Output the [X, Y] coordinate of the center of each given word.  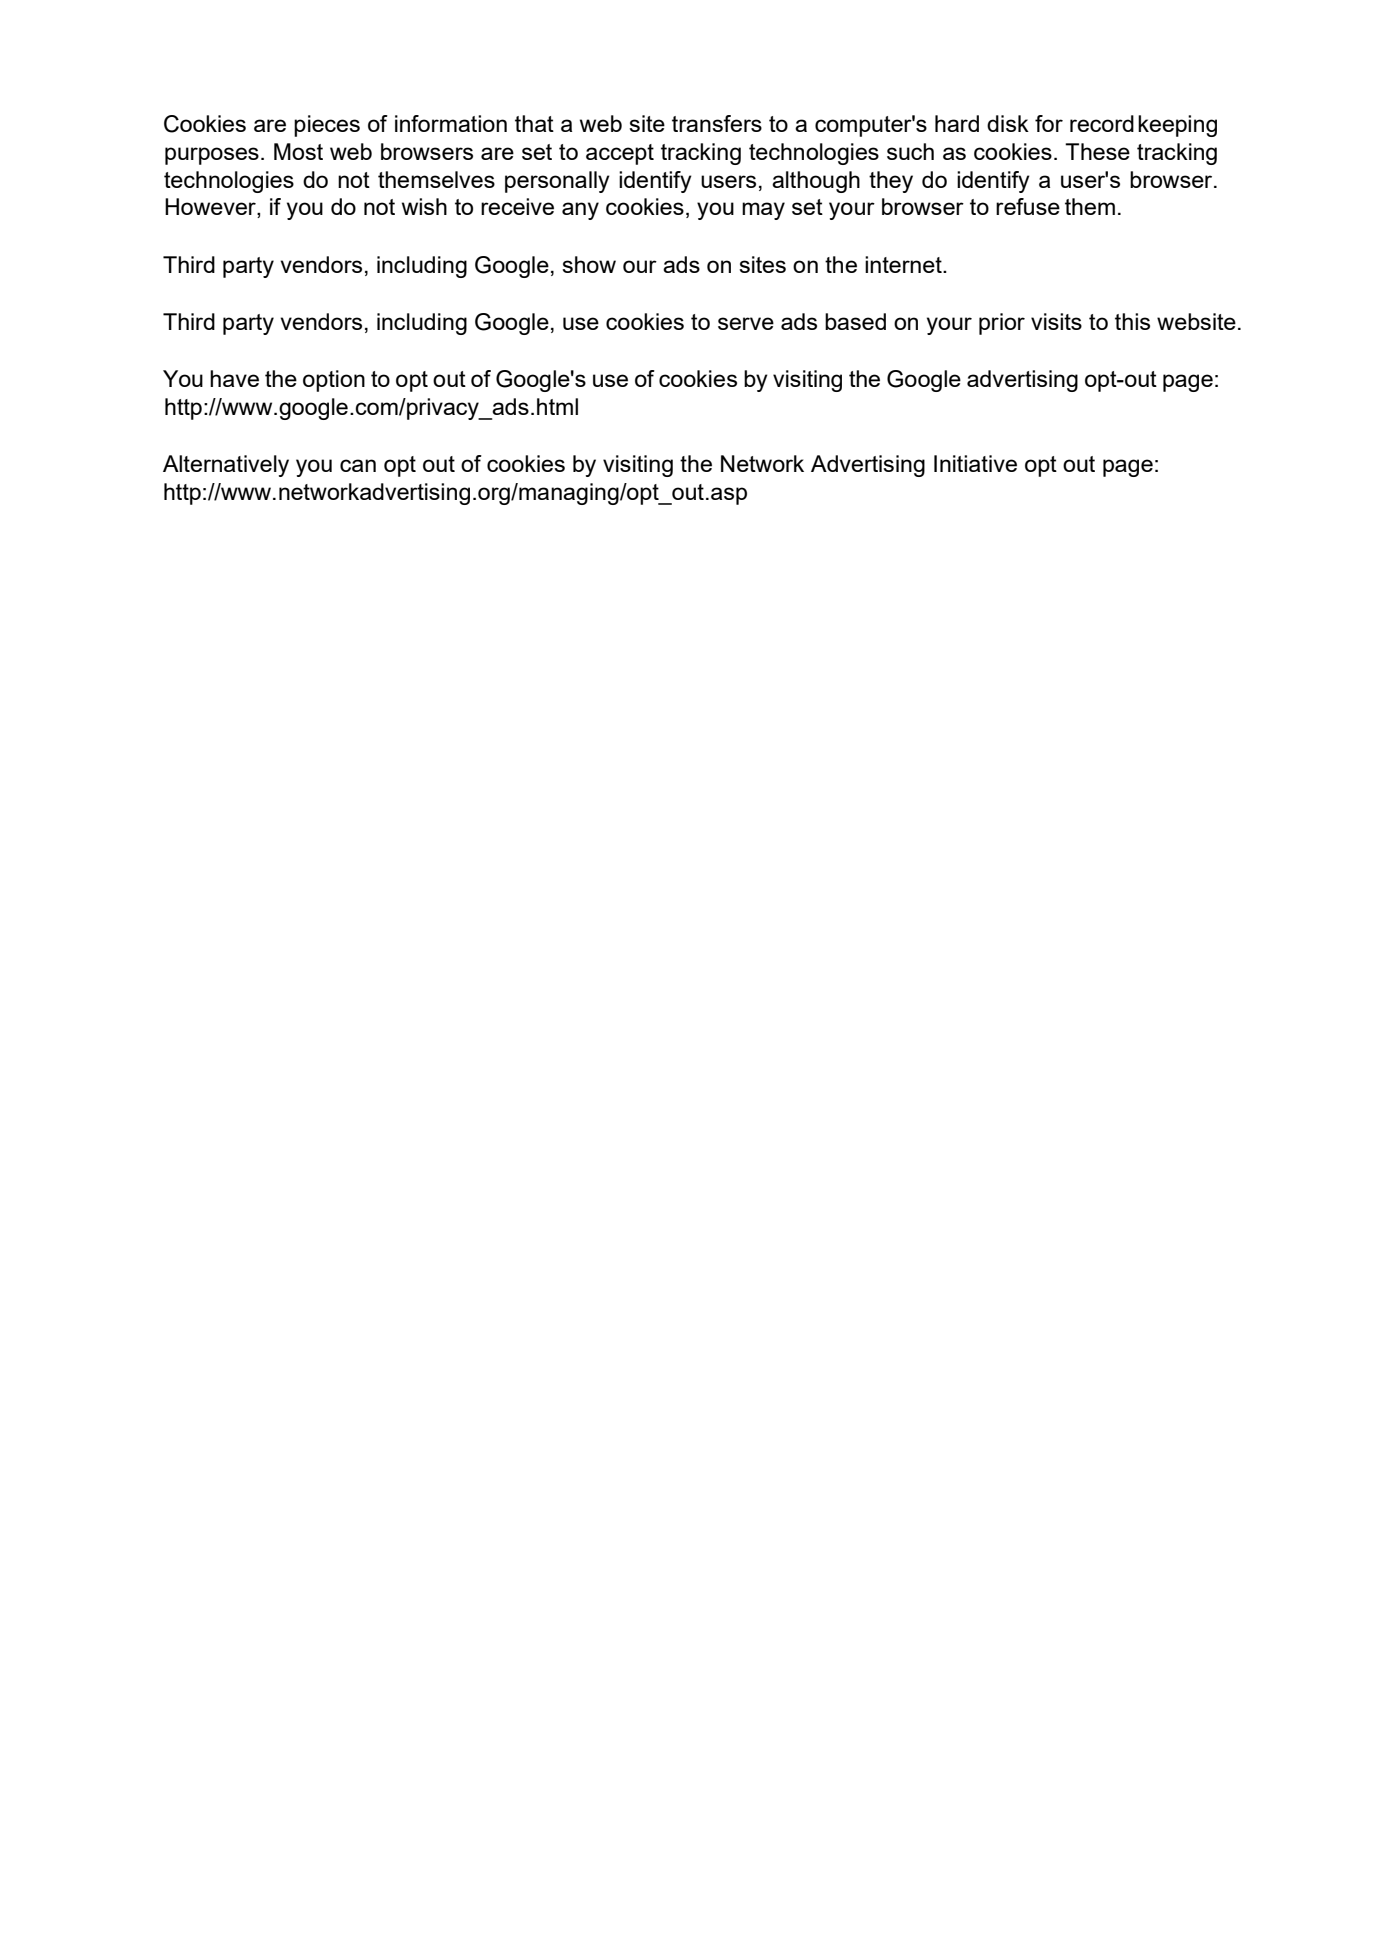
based [855, 321]
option [334, 381]
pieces [327, 126]
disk [1008, 123]
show [589, 264]
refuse [1028, 206]
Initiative [975, 463]
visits [1056, 321]
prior [1002, 324]
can [358, 465]
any [580, 211]
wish [424, 206]
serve [746, 323]
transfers [717, 123]
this [1132, 321]
